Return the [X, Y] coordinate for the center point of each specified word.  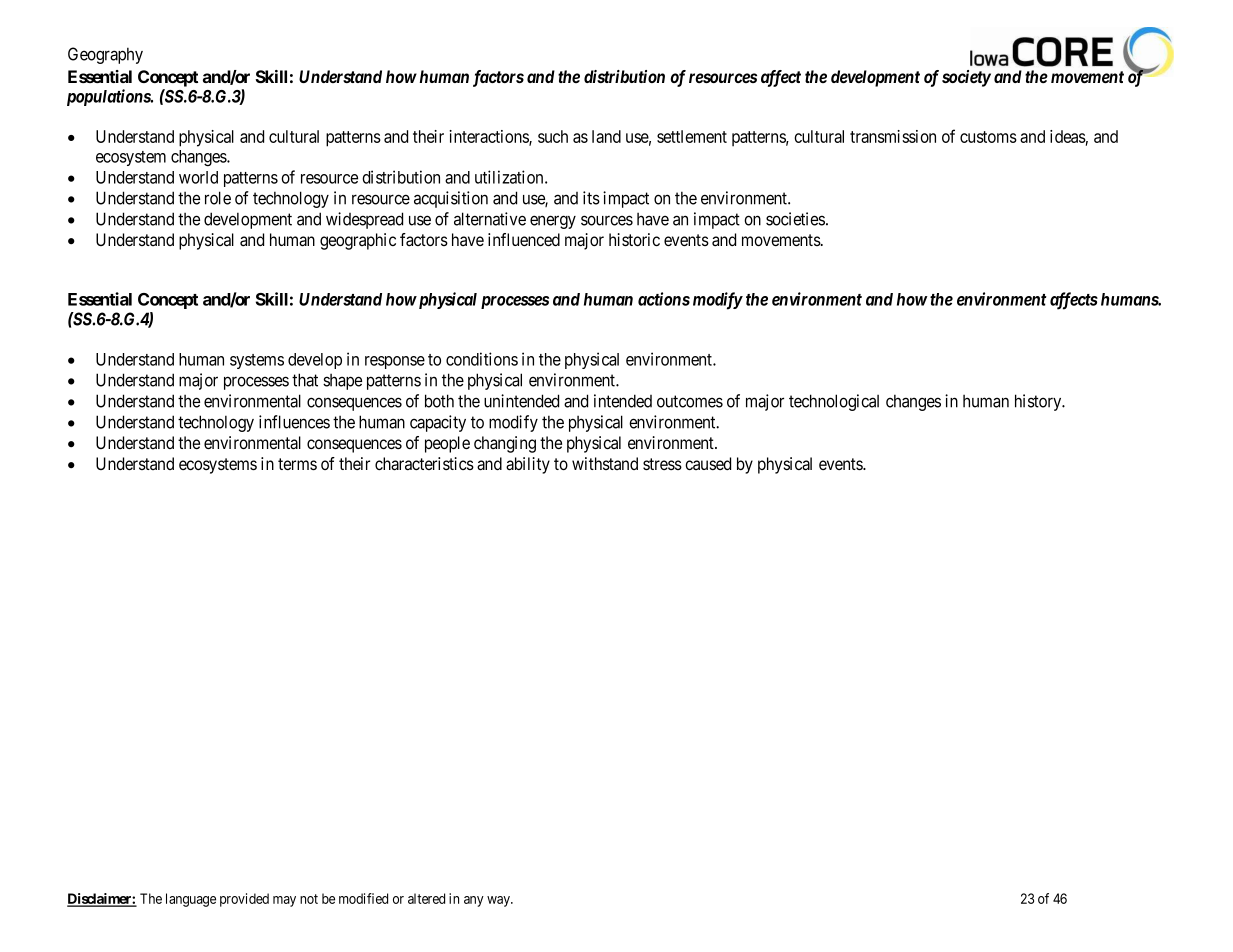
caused [708, 463]
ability [528, 465]
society [966, 78]
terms [297, 464]
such [553, 136]
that [305, 380]
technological [834, 402]
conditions [482, 359]
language [191, 900]
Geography [105, 55]
